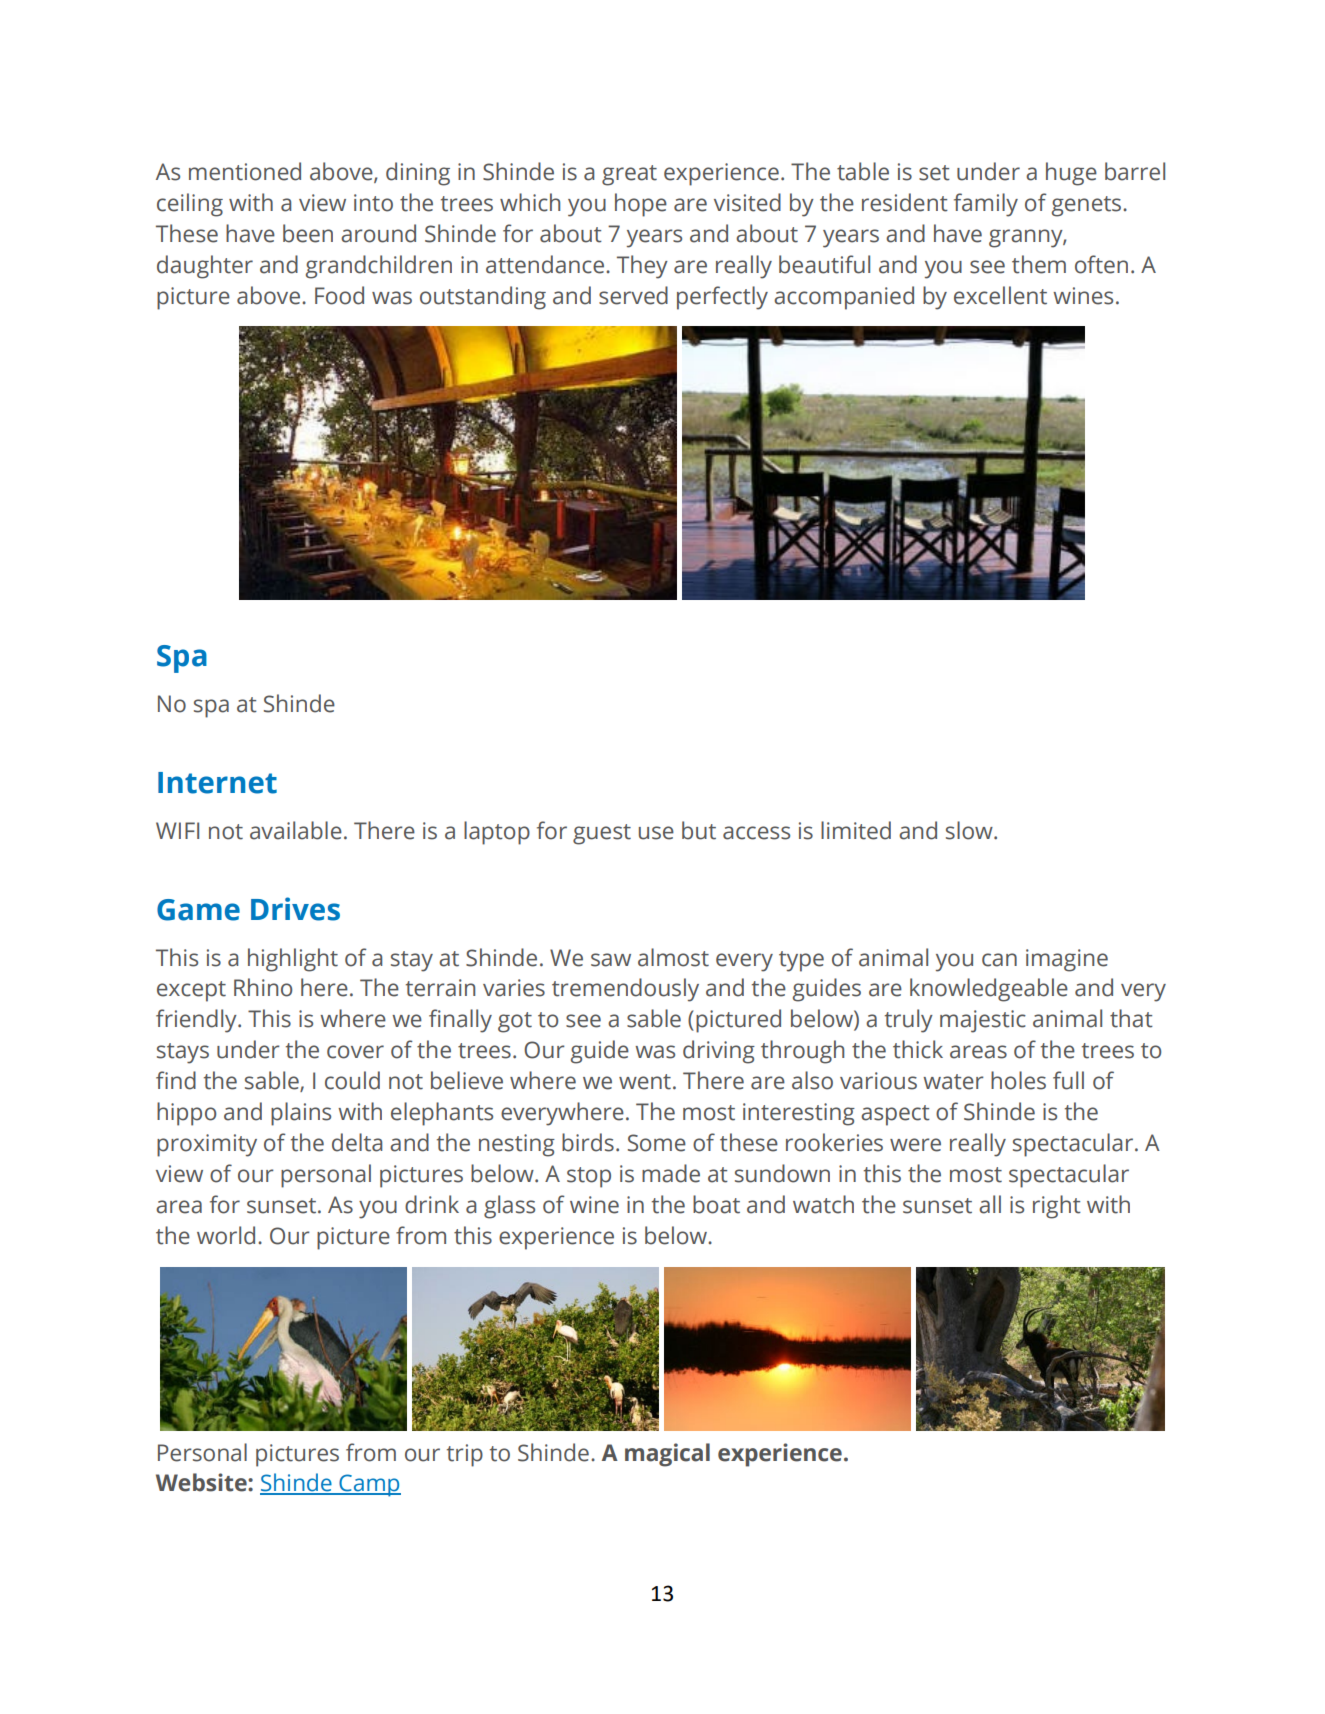  Describe the element at coordinates (296, 830) in the screenshot. I see `available` at that location.
